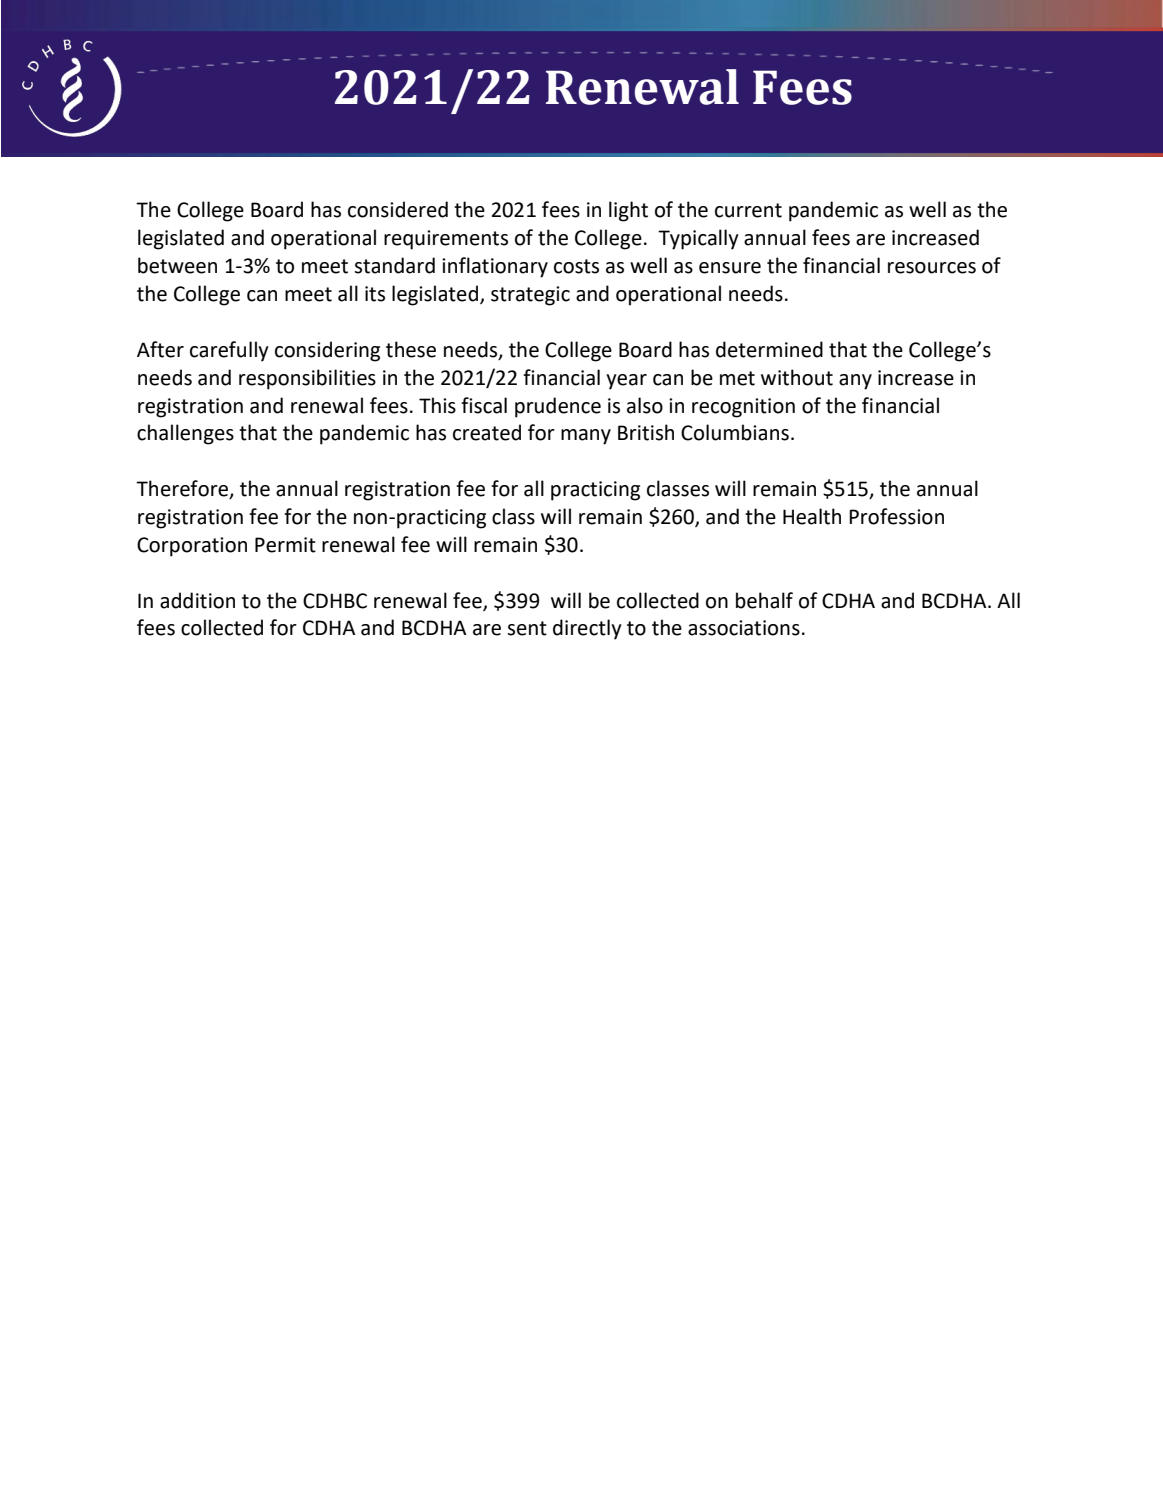  I want to click on addition, so click(197, 600).
